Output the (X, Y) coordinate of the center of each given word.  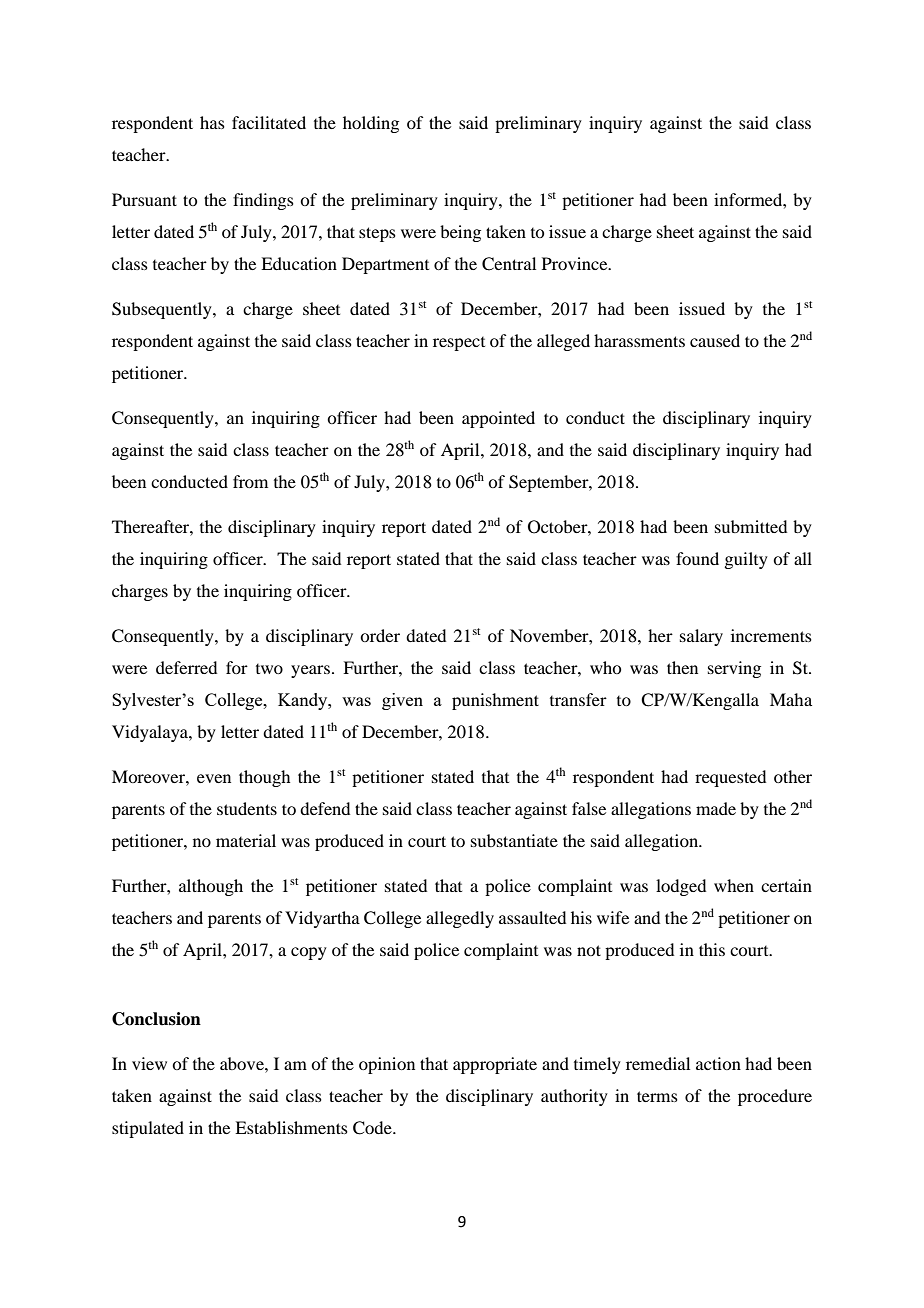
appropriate (495, 1065)
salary (701, 637)
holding (371, 124)
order (380, 635)
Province (576, 263)
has (212, 122)
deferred (186, 667)
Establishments (291, 1127)
